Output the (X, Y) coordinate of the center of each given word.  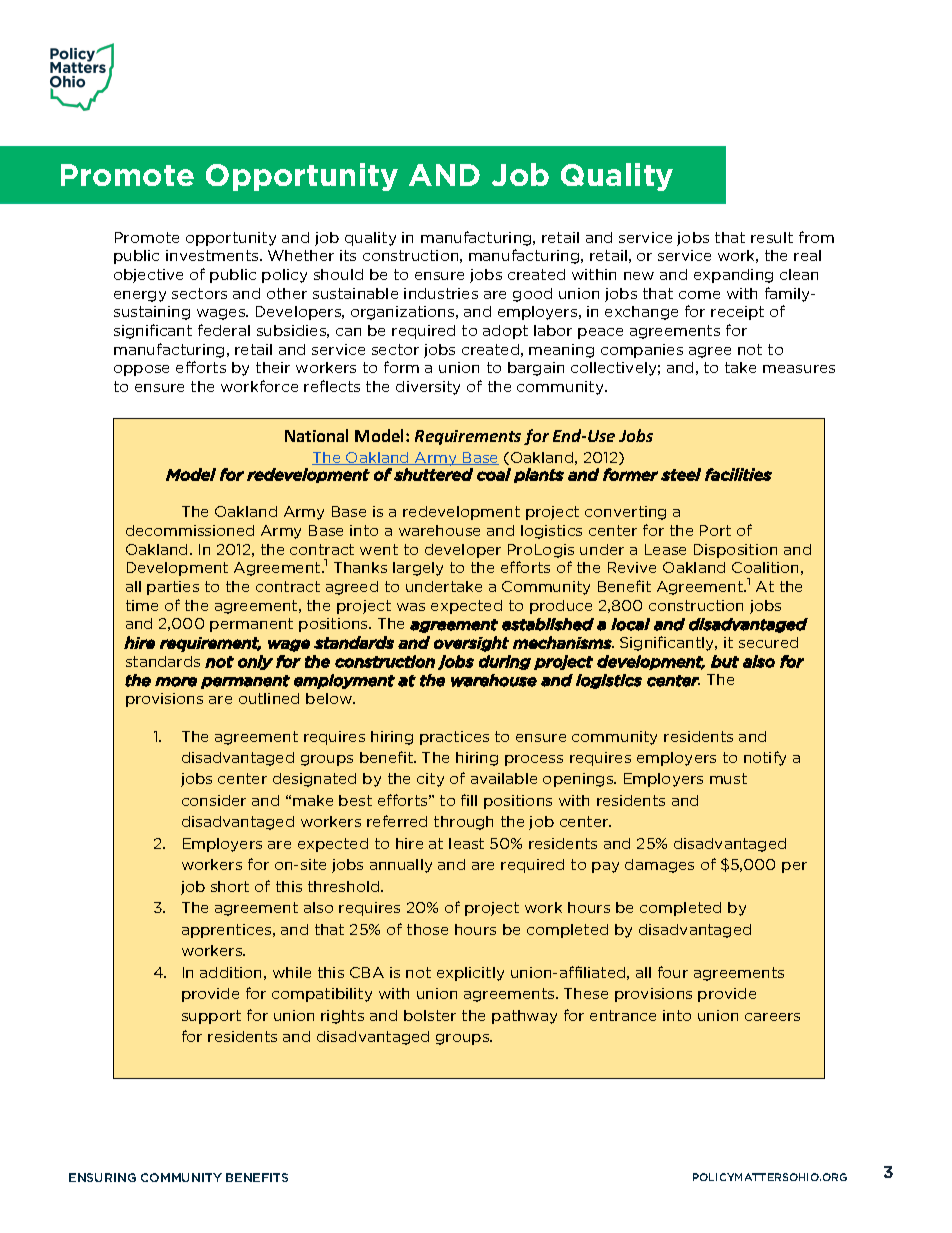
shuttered (433, 474)
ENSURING (102, 1177)
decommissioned (190, 530)
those (427, 929)
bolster (430, 1015)
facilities (738, 474)
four (673, 972)
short (230, 886)
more (176, 682)
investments (213, 255)
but (725, 661)
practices (454, 738)
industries (441, 293)
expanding (733, 276)
